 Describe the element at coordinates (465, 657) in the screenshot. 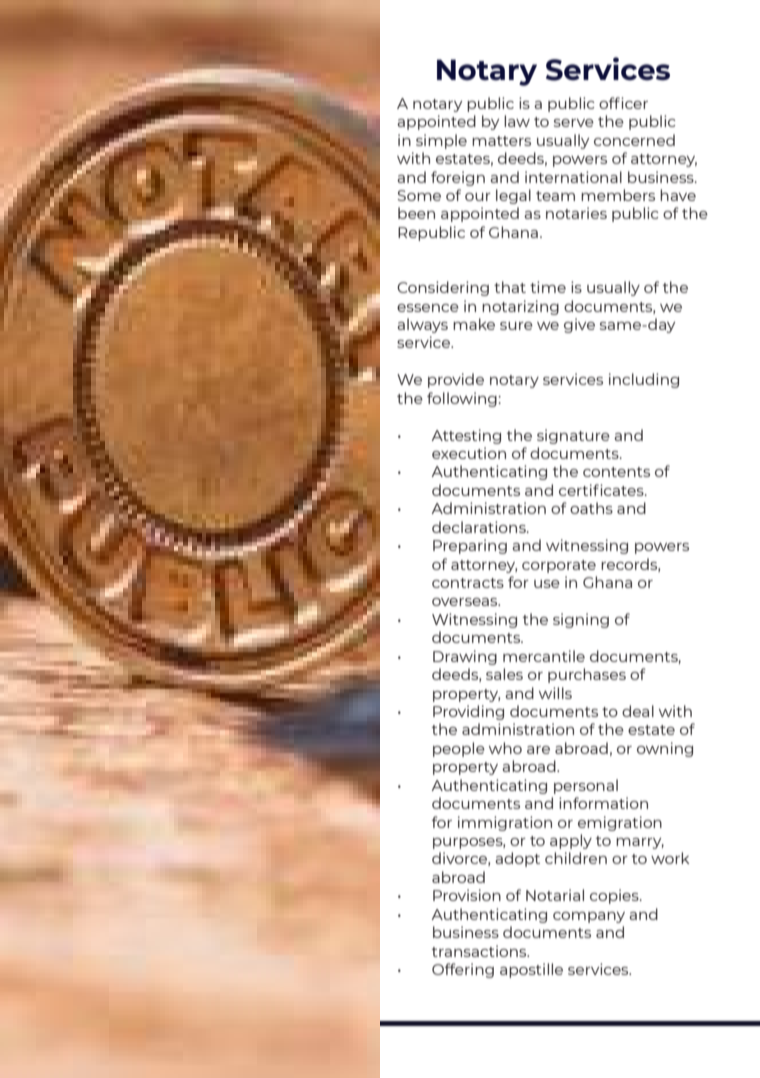

I see `Drawing` at that location.
